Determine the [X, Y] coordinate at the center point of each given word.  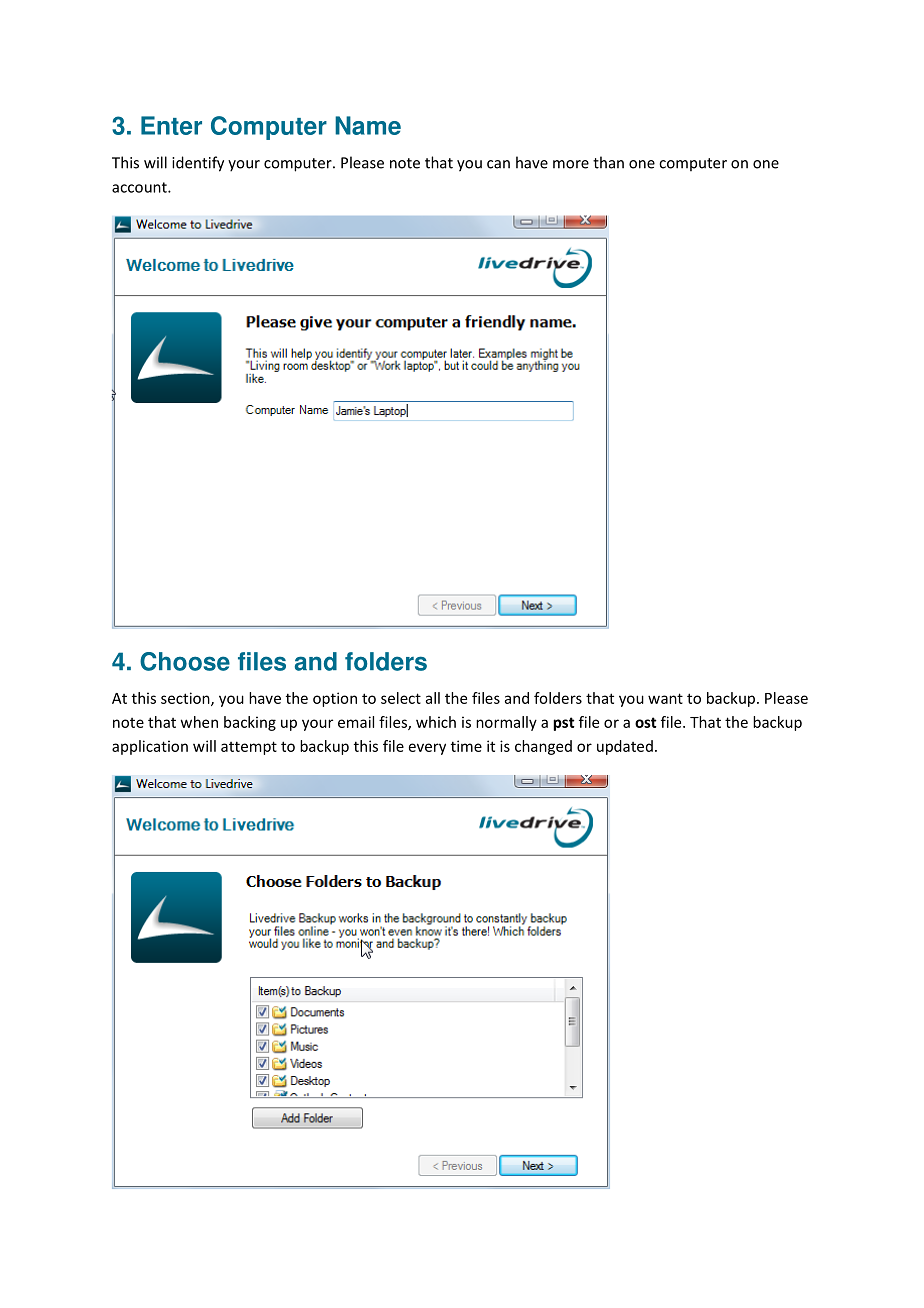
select [401, 698]
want [665, 698]
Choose [185, 661]
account [140, 187]
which [436, 722]
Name [368, 125]
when [199, 722]
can [498, 164]
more [571, 164]
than [608, 162]
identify [198, 164]
